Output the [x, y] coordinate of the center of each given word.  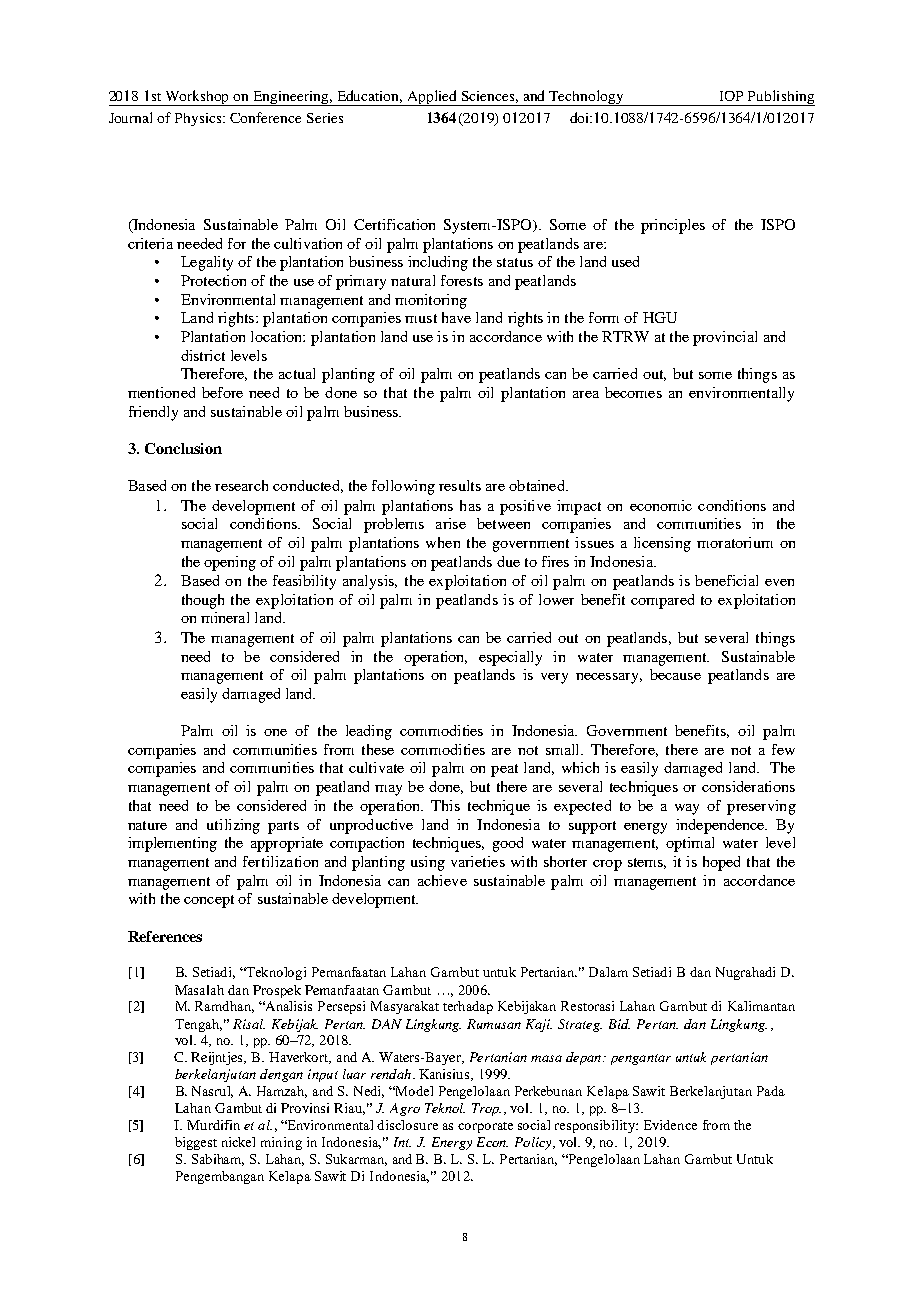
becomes [633, 392]
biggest [196, 1143]
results [460, 485]
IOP [731, 96]
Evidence [670, 1125]
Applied [433, 98]
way [687, 809]
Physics [199, 119]
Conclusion [183, 448]
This [445, 805]
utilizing [233, 826]
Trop [486, 1109]
